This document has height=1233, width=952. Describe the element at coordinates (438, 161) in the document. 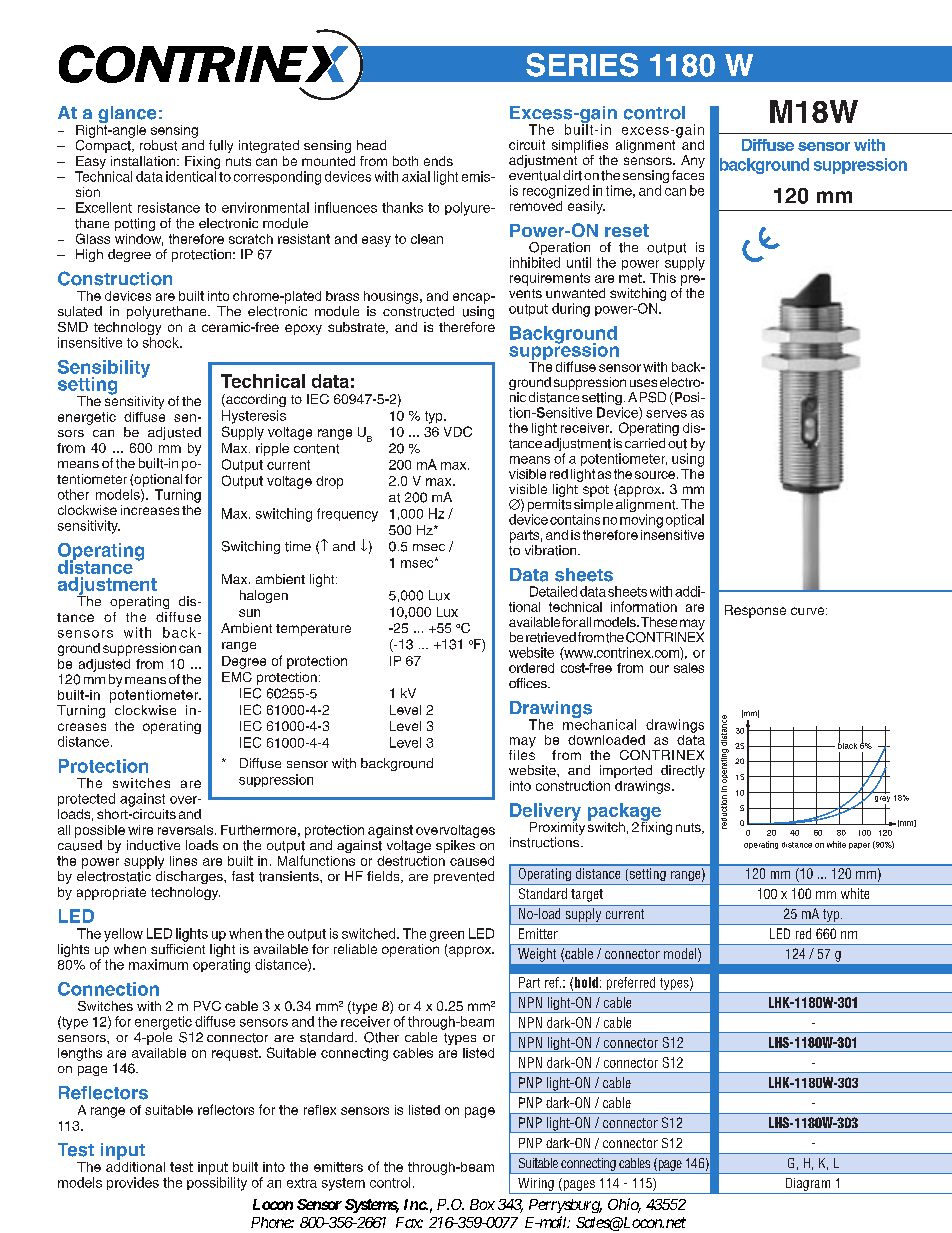

I see `ends` at that location.
